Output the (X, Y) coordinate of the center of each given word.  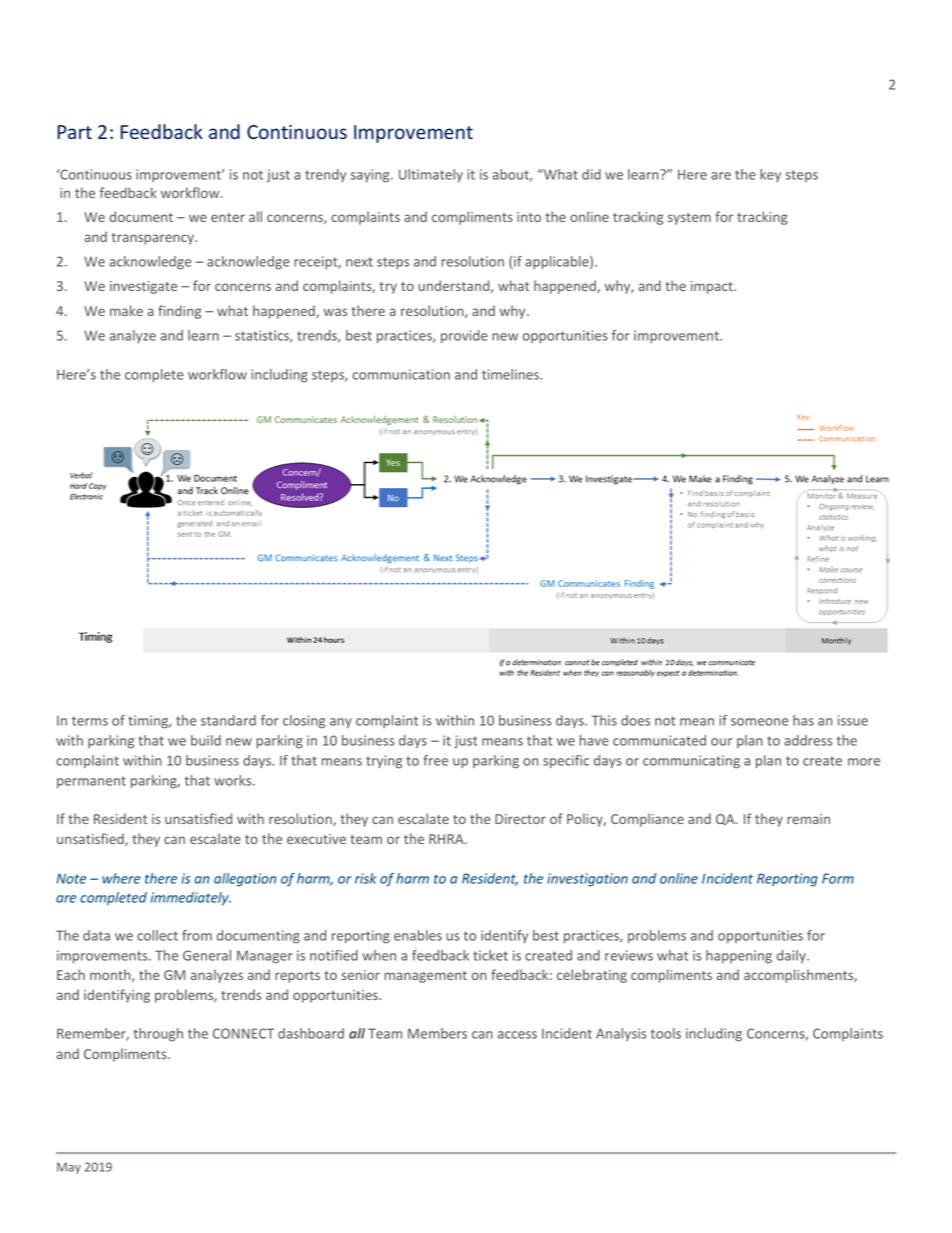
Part (75, 132)
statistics (263, 336)
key (770, 175)
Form (838, 878)
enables (418, 935)
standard (228, 720)
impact (713, 287)
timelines (511, 374)
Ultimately (431, 175)
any (341, 723)
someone (759, 722)
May (69, 1168)
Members (437, 1033)
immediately (191, 899)
